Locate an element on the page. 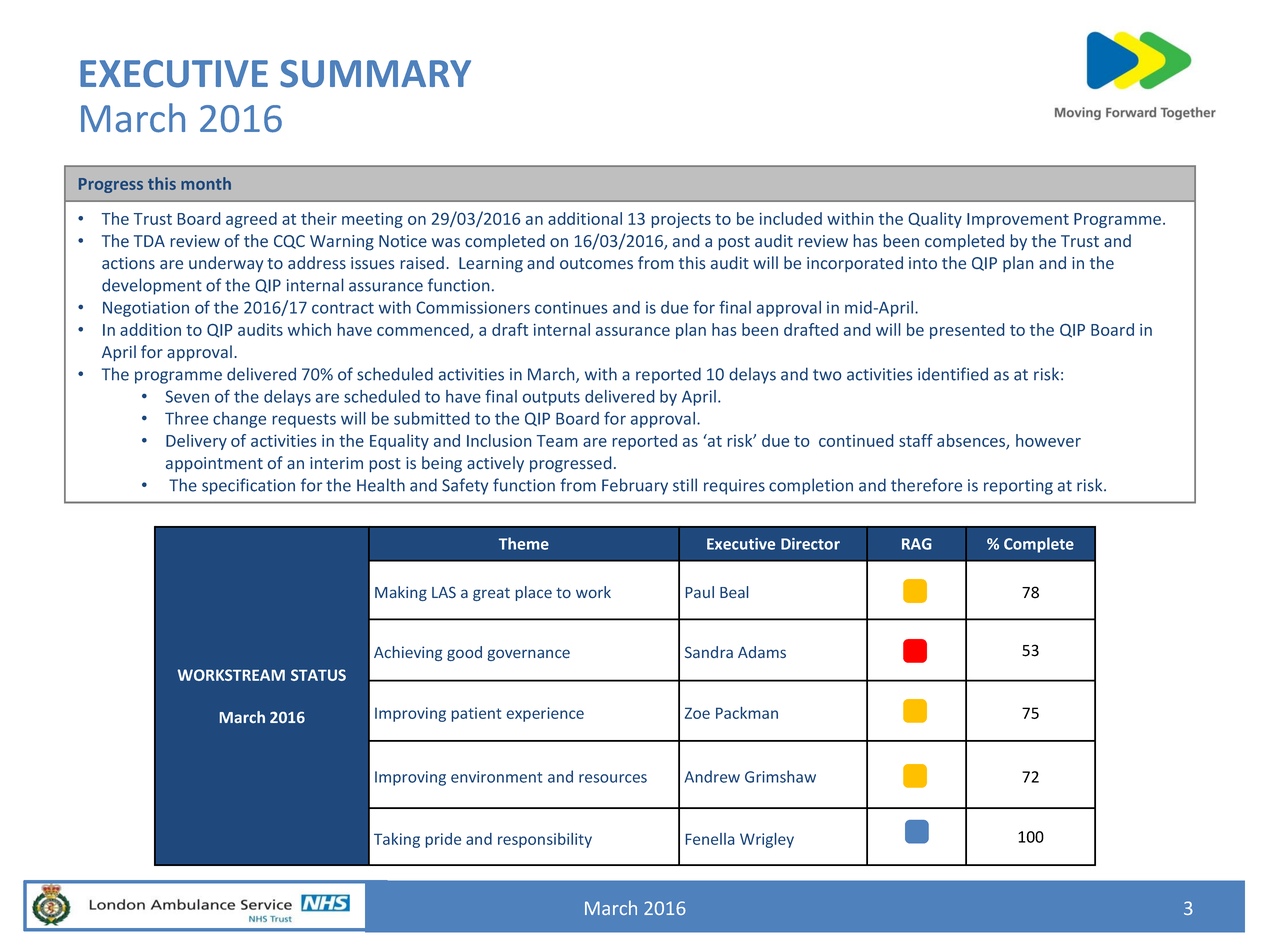 Image resolution: width=1270 pixels, height=952 pixels. presented is located at coordinates (967, 331).
